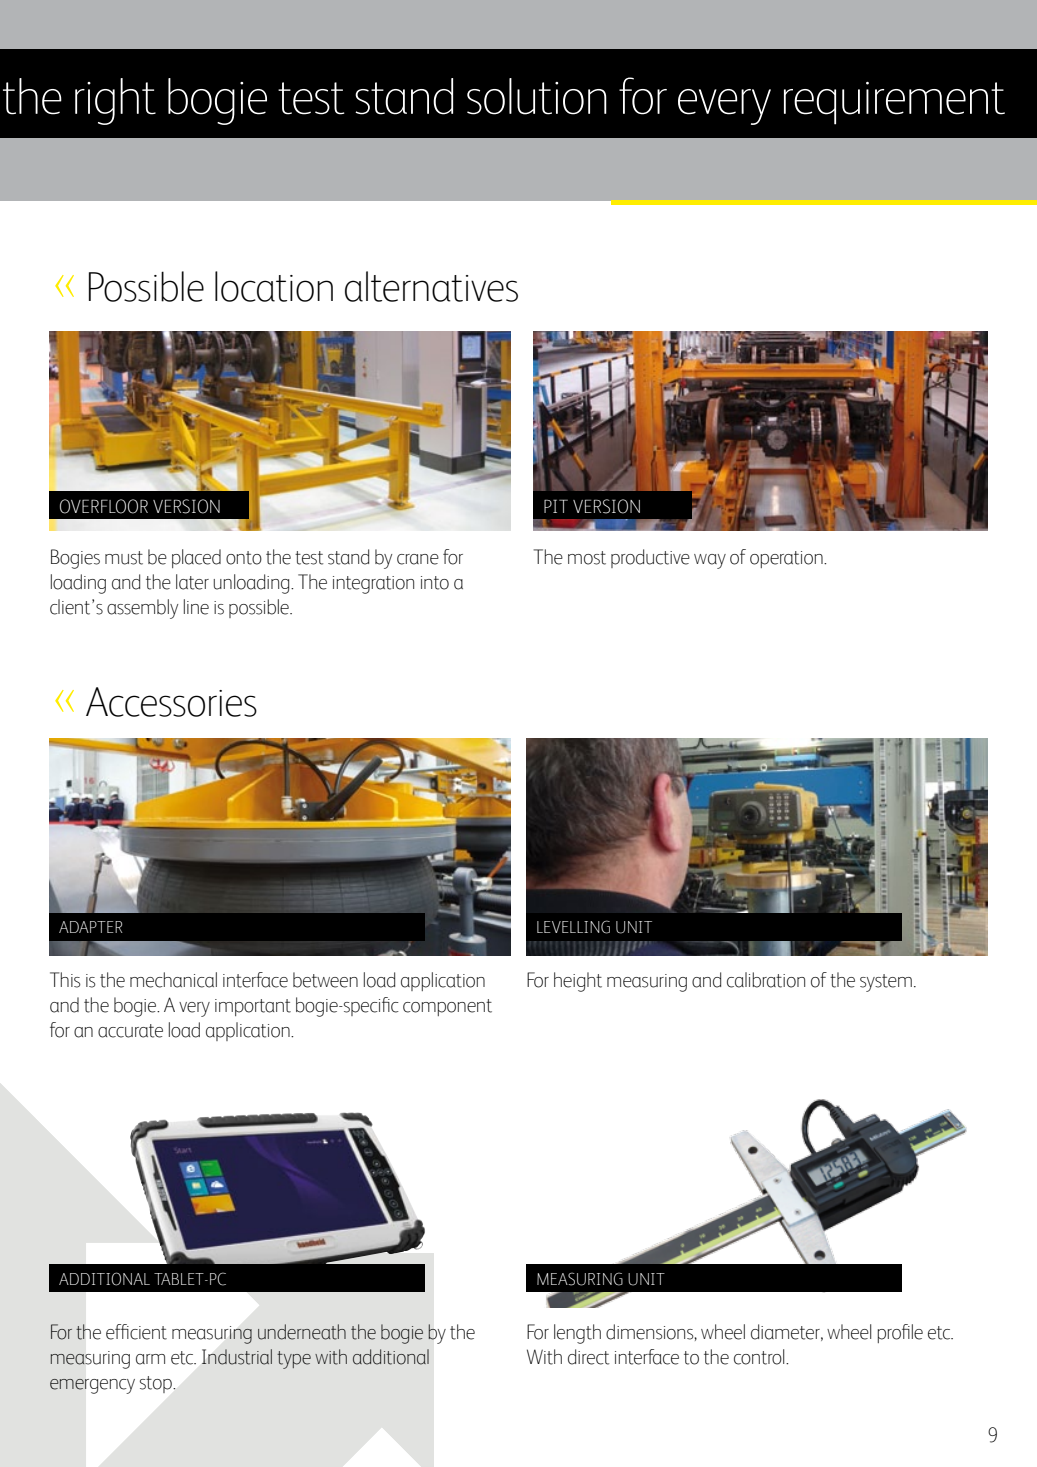 The height and width of the image is (1467, 1037). Describe the element at coordinates (115, 101) in the image. I see `right` at that location.
